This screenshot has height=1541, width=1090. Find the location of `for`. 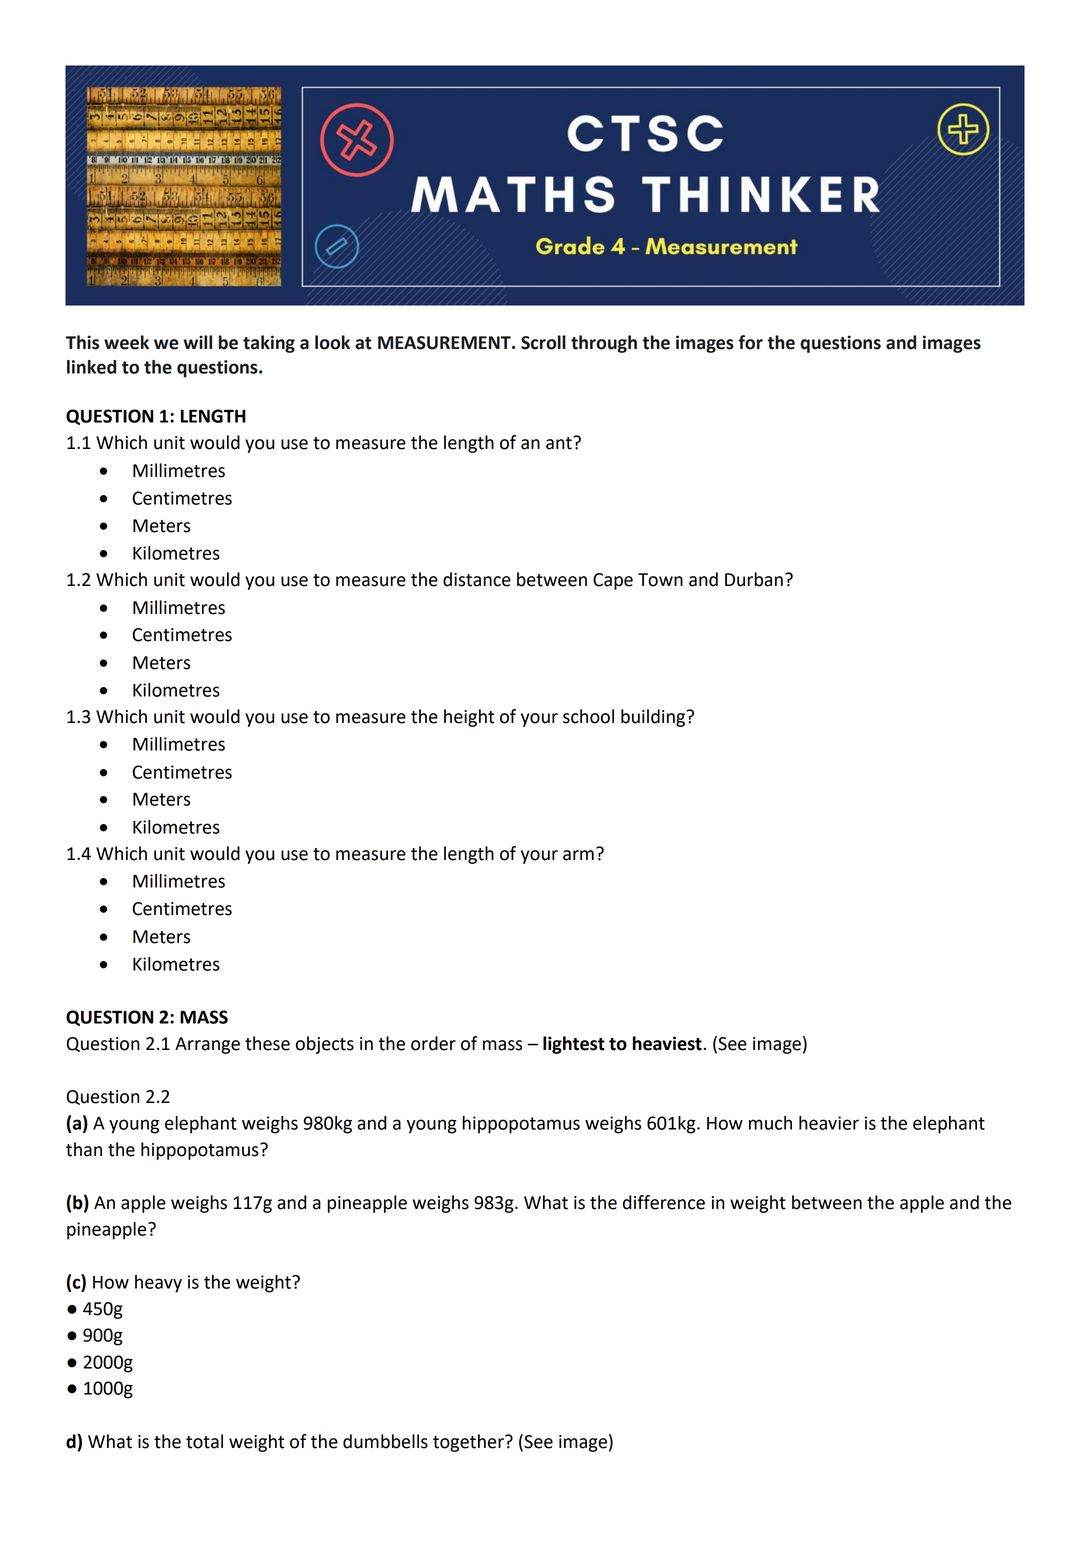

for is located at coordinates (750, 342).
